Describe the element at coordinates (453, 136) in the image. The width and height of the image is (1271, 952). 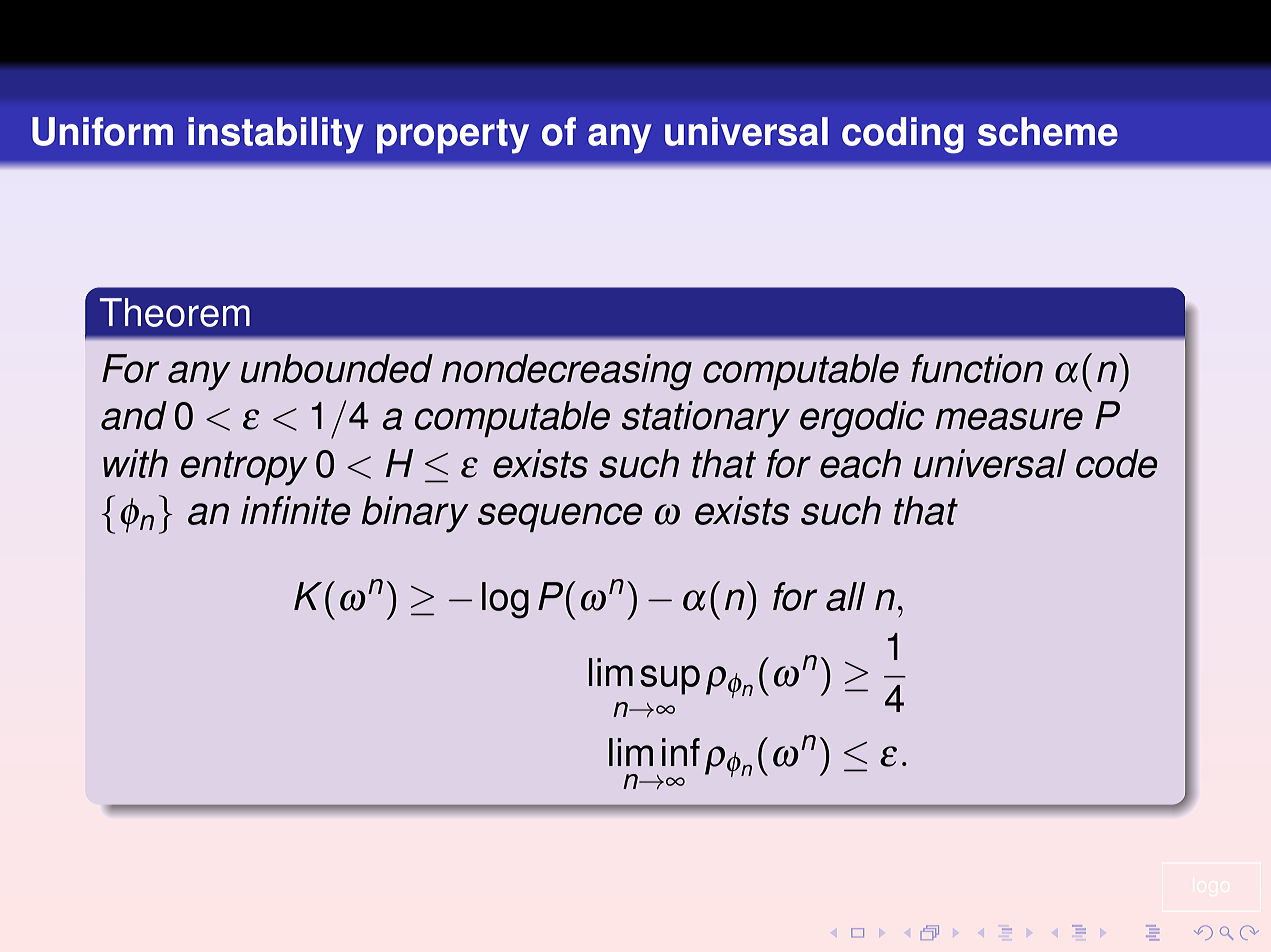
I see `property` at that location.
